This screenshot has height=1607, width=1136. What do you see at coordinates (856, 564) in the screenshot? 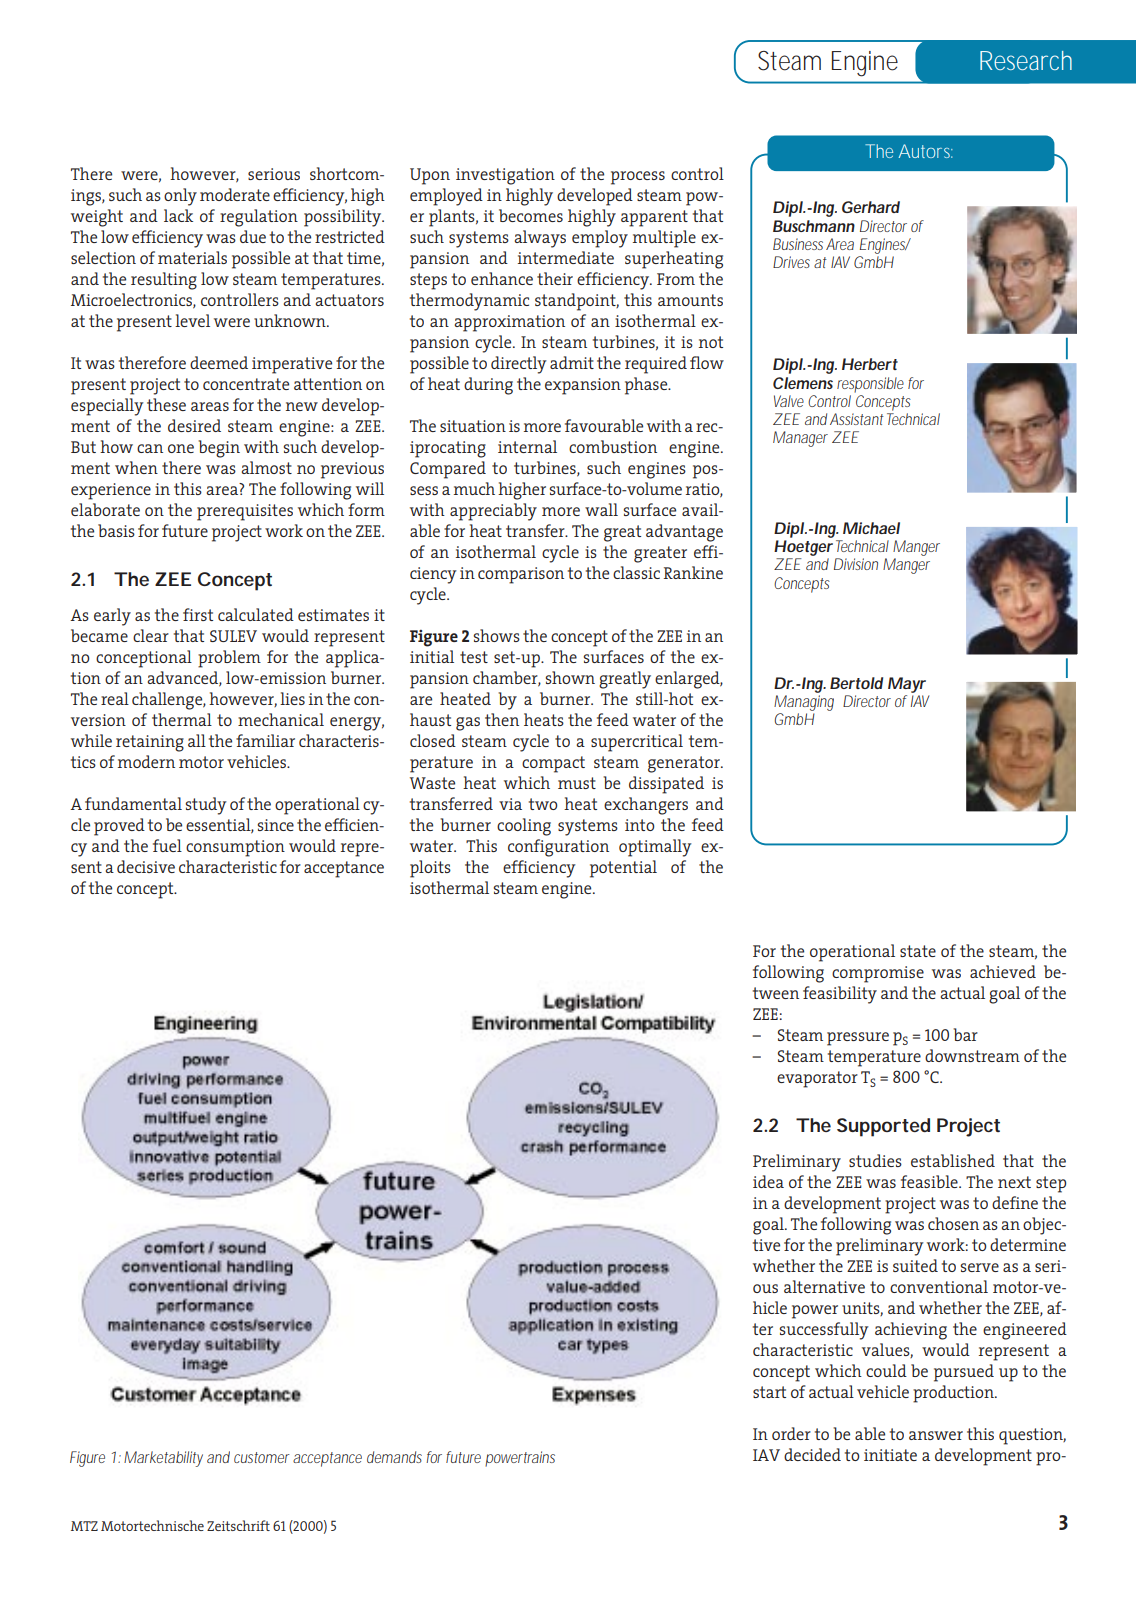
I see `Division` at bounding box center [856, 564].
